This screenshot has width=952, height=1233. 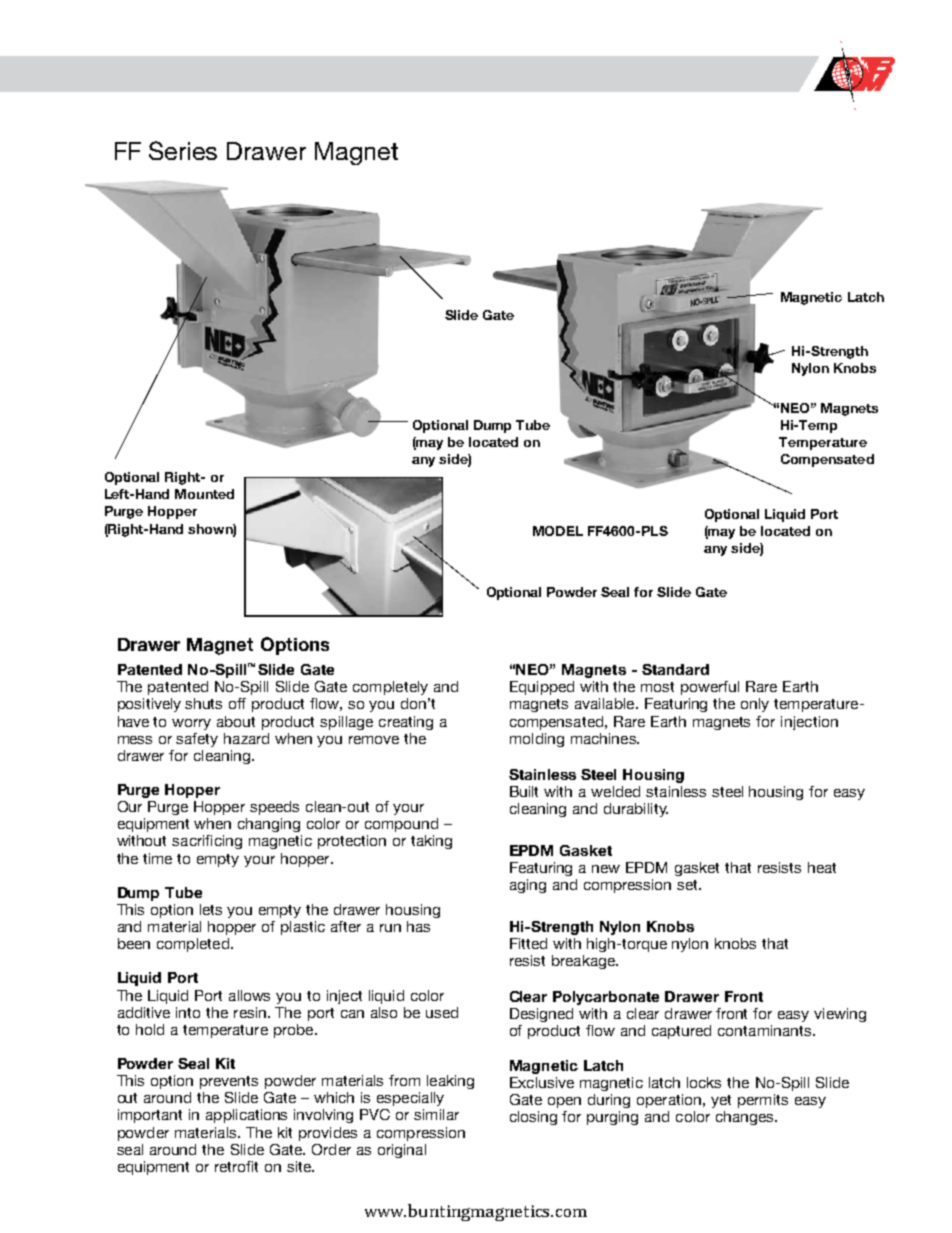 What do you see at coordinates (207, 842) in the screenshot?
I see `sacrificing` at bounding box center [207, 842].
